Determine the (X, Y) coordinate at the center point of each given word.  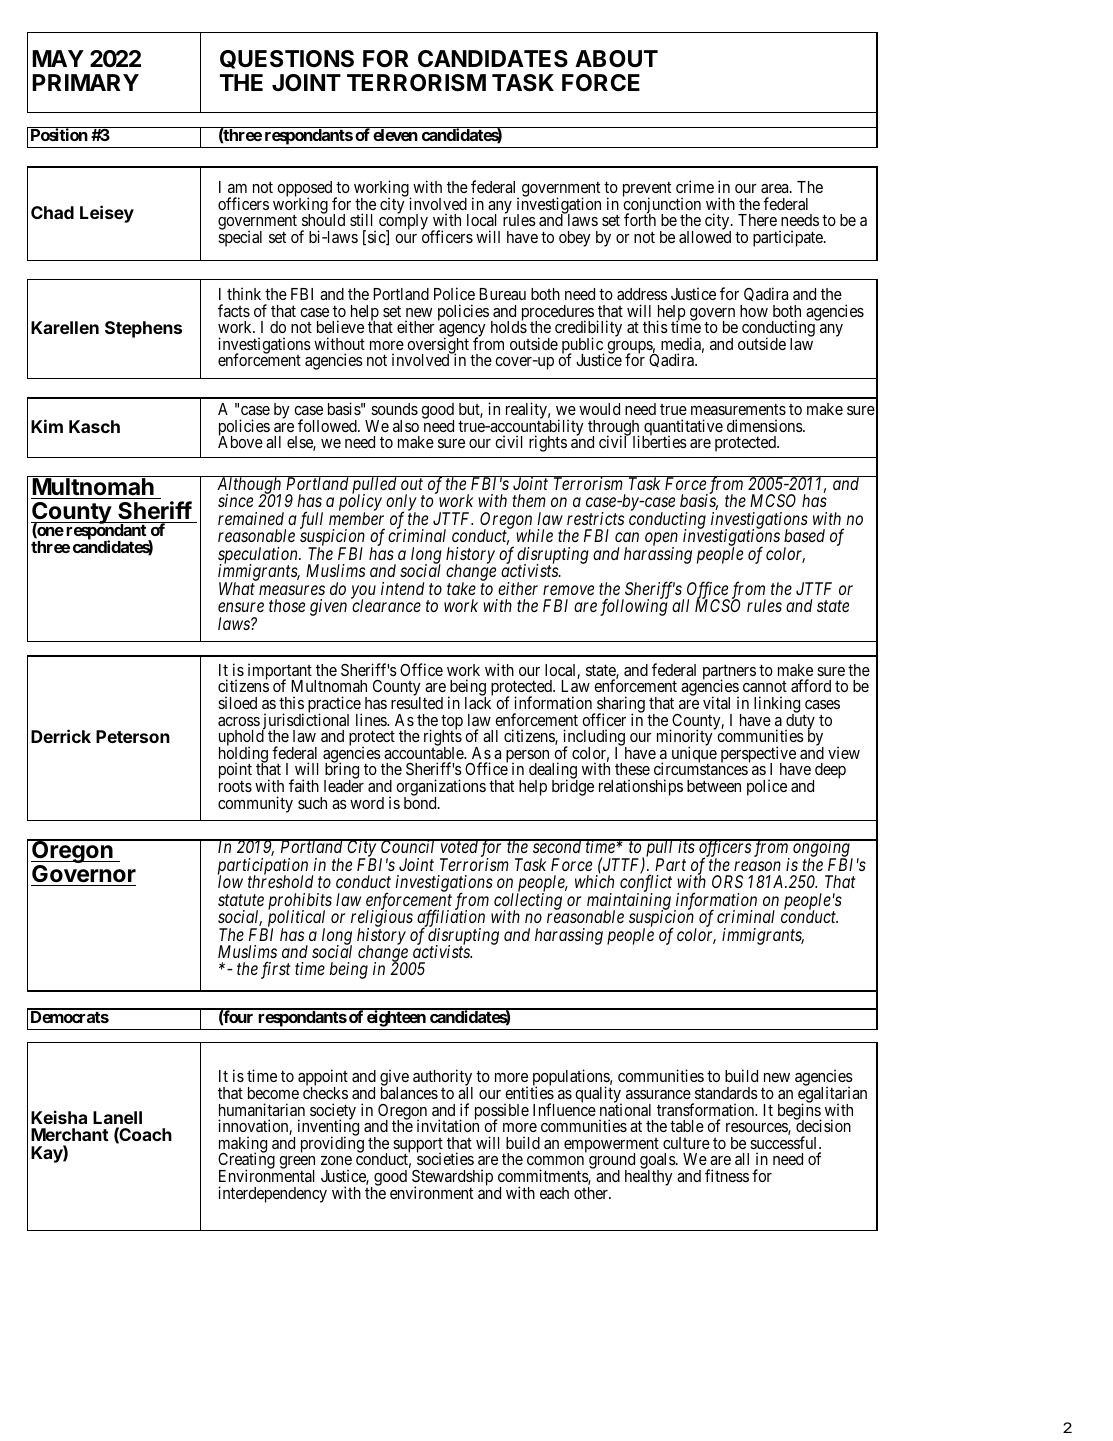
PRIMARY (85, 82)
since (235, 500)
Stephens (143, 329)
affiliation (451, 919)
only (401, 504)
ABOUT (616, 59)
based (804, 535)
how (754, 311)
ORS (727, 881)
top (452, 723)
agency (462, 332)
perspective (758, 755)
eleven (395, 135)
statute (241, 900)
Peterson (133, 736)
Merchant (70, 1134)
